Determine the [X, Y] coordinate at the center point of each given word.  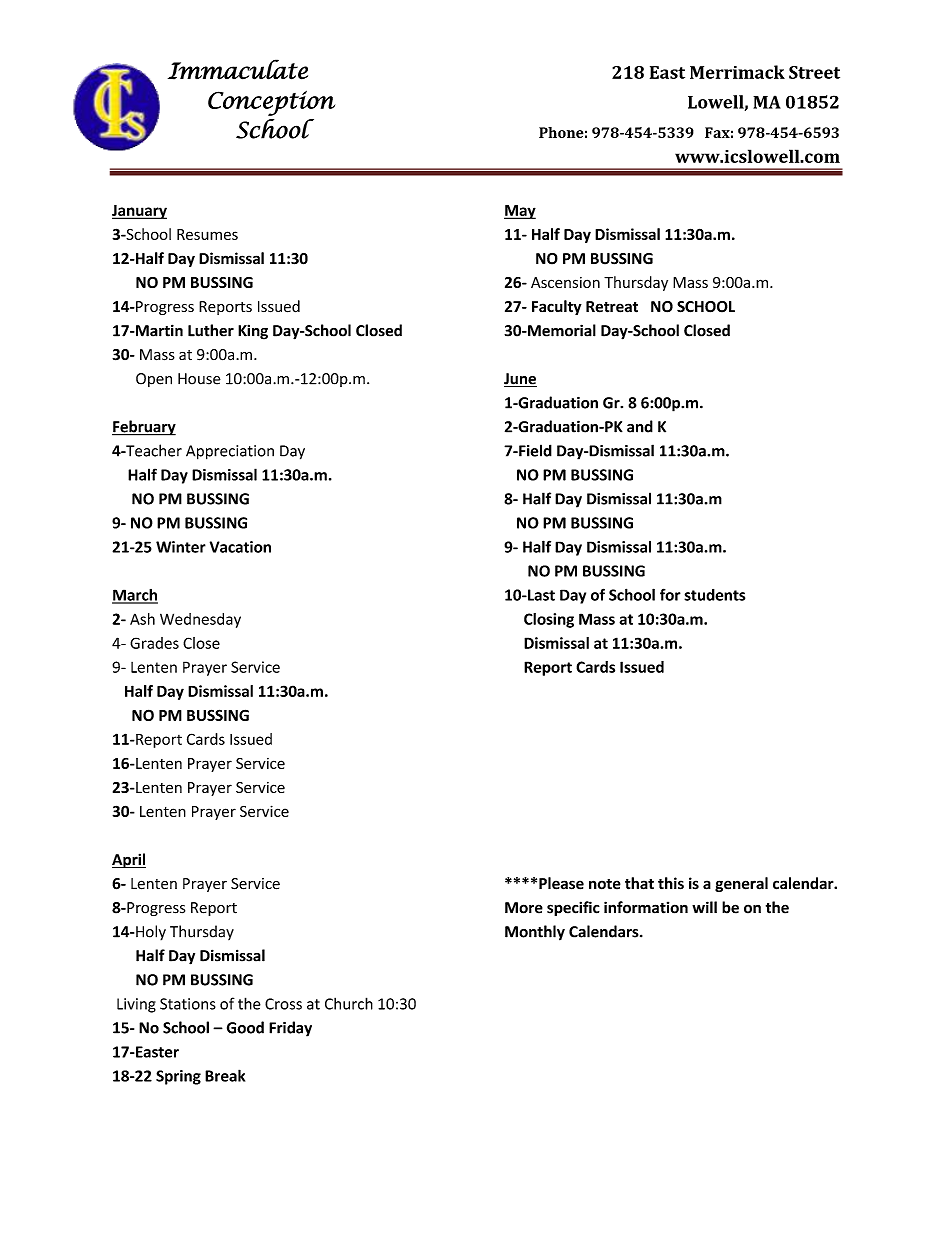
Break [225, 1075]
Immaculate [238, 69]
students [714, 595]
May [520, 212]
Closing [549, 620]
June [520, 380]
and [640, 426]
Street [814, 72]
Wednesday [200, 620]
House [199, 379]
